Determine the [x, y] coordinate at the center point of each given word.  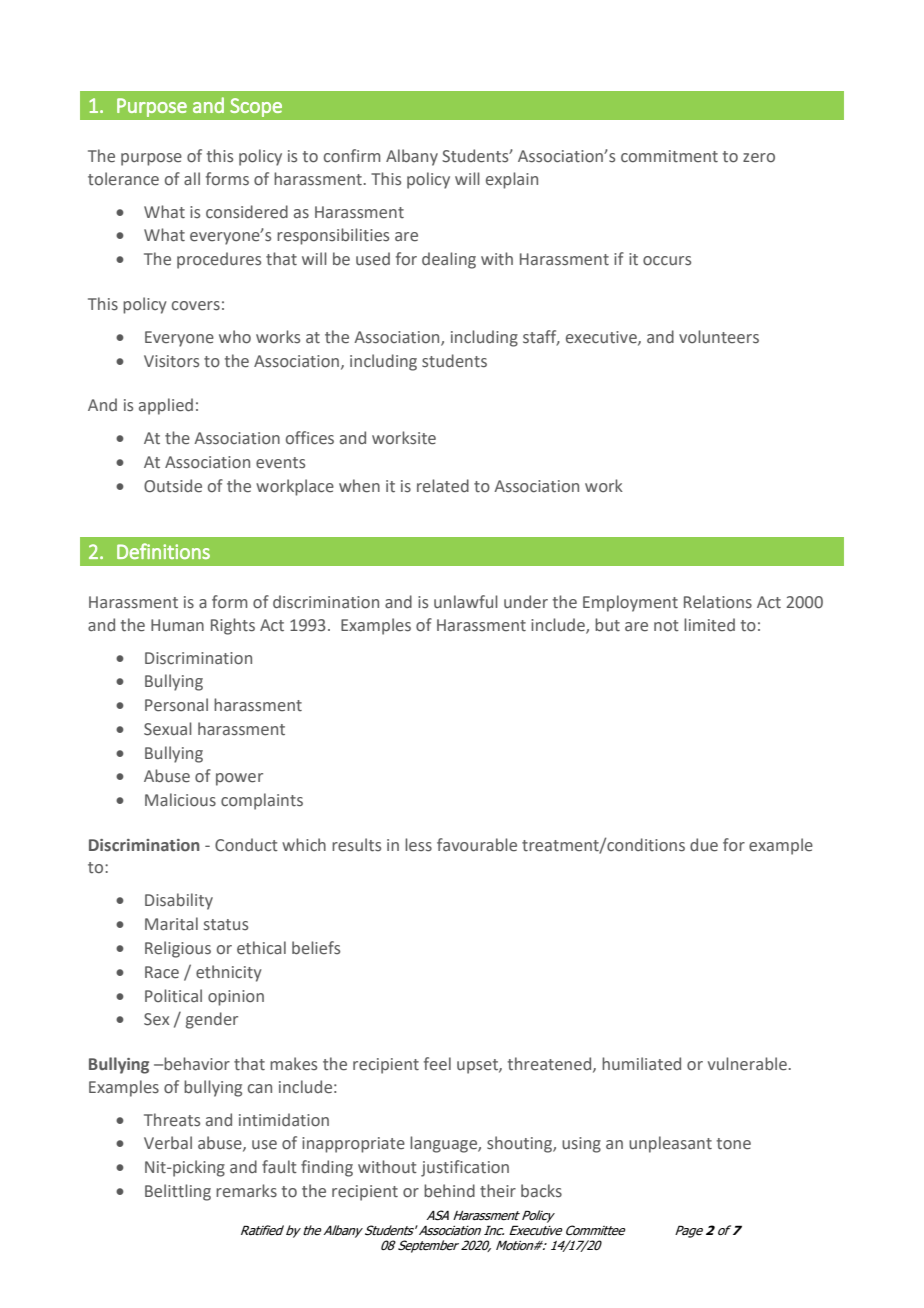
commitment [669, 156]
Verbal [168, 1143]
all [192, 178]
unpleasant [670, 1144]
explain [512, 180]
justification [465, 1168]
